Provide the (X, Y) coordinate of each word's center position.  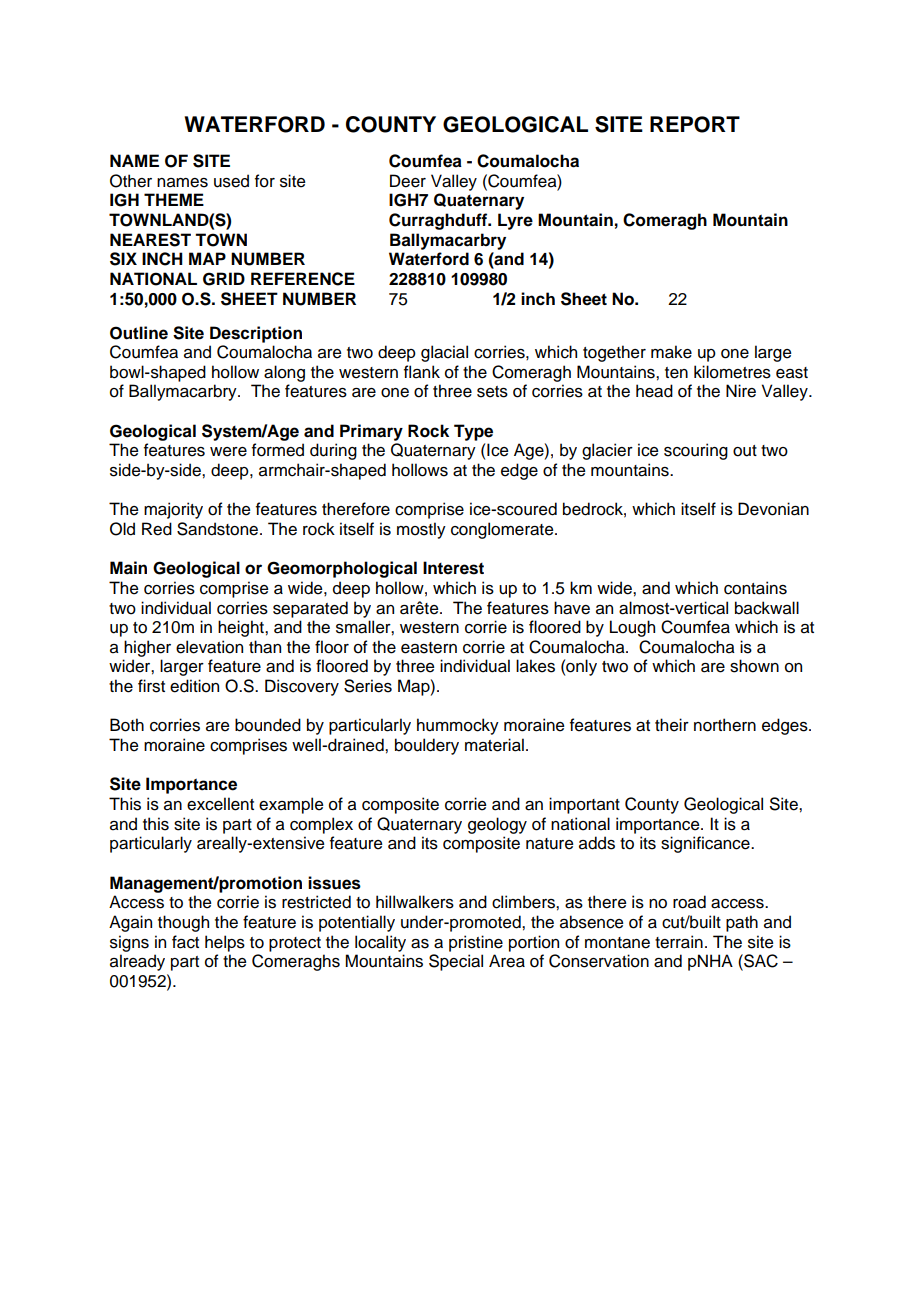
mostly (421, 530)
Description (256, 334)
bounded (268, 725)
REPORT (695, 124)
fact (185, 942)
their (672, 725)
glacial (444, 353)
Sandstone (217, 529)
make (671, 352)
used (231, 181)
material (494, 745)
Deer (408, 181)
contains (755, 588)
